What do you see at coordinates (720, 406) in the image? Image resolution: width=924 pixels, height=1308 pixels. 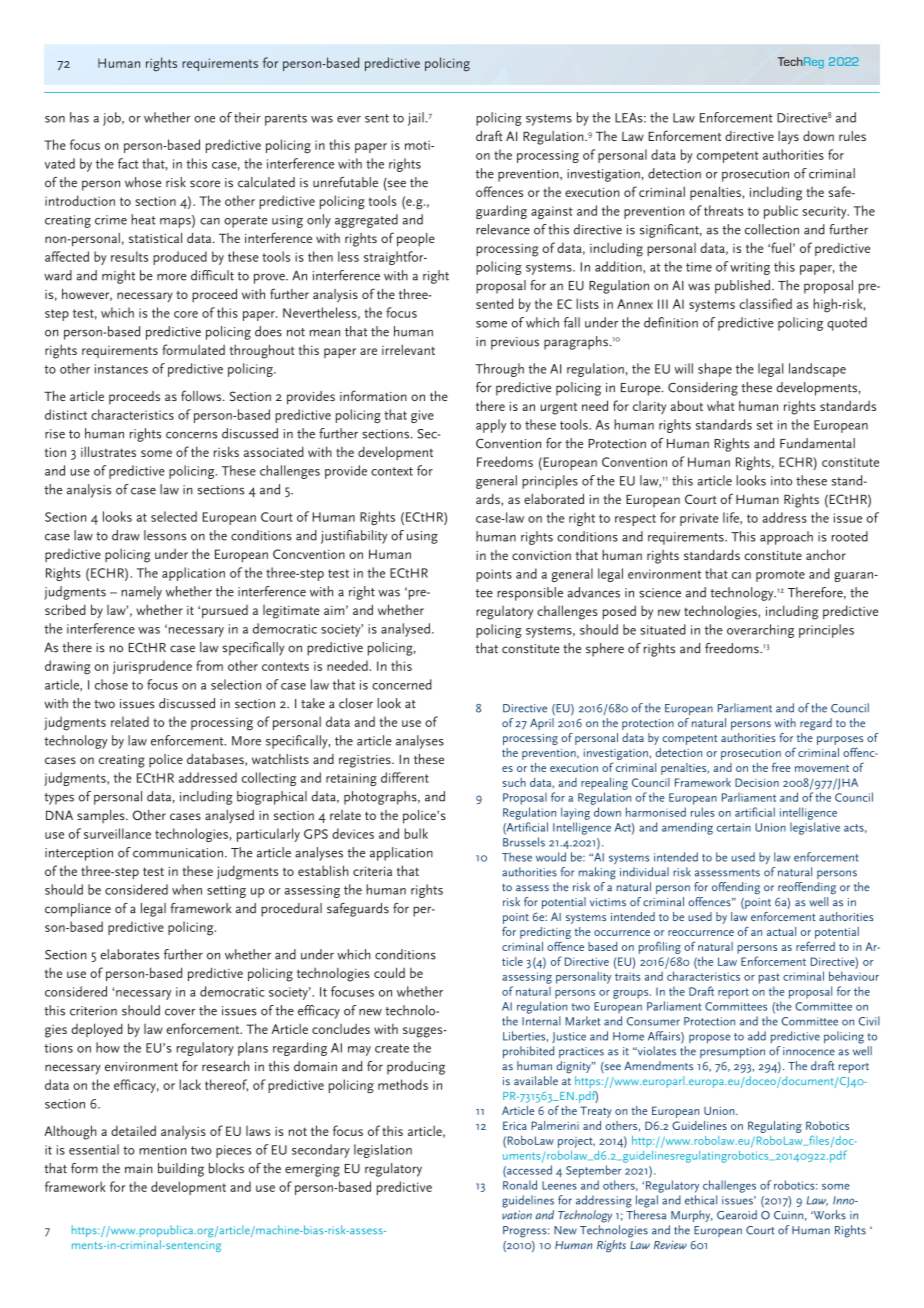 I see `what` at bounding box center [720, 406].
